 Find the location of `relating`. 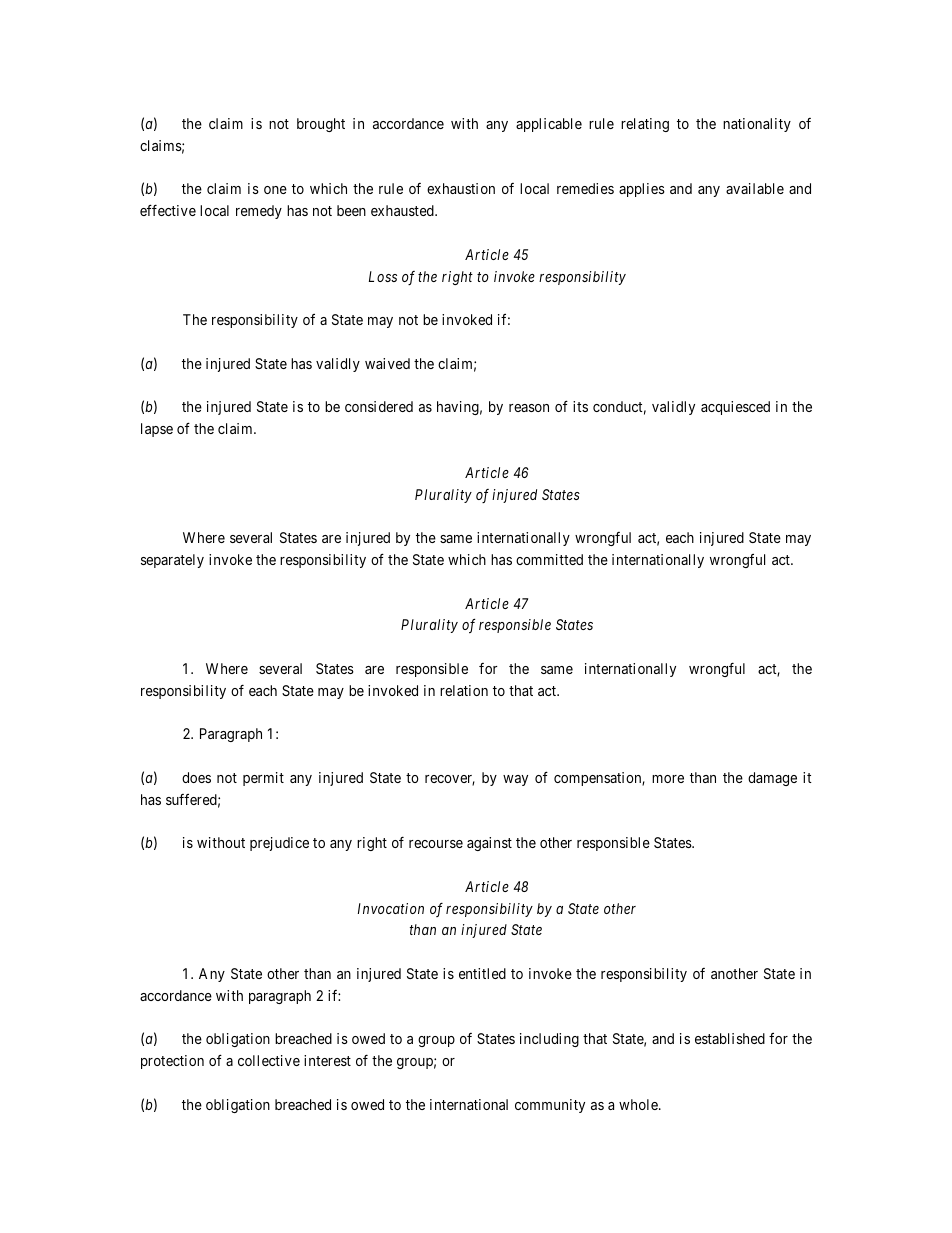

relating is located at coordinates (645, 125).
